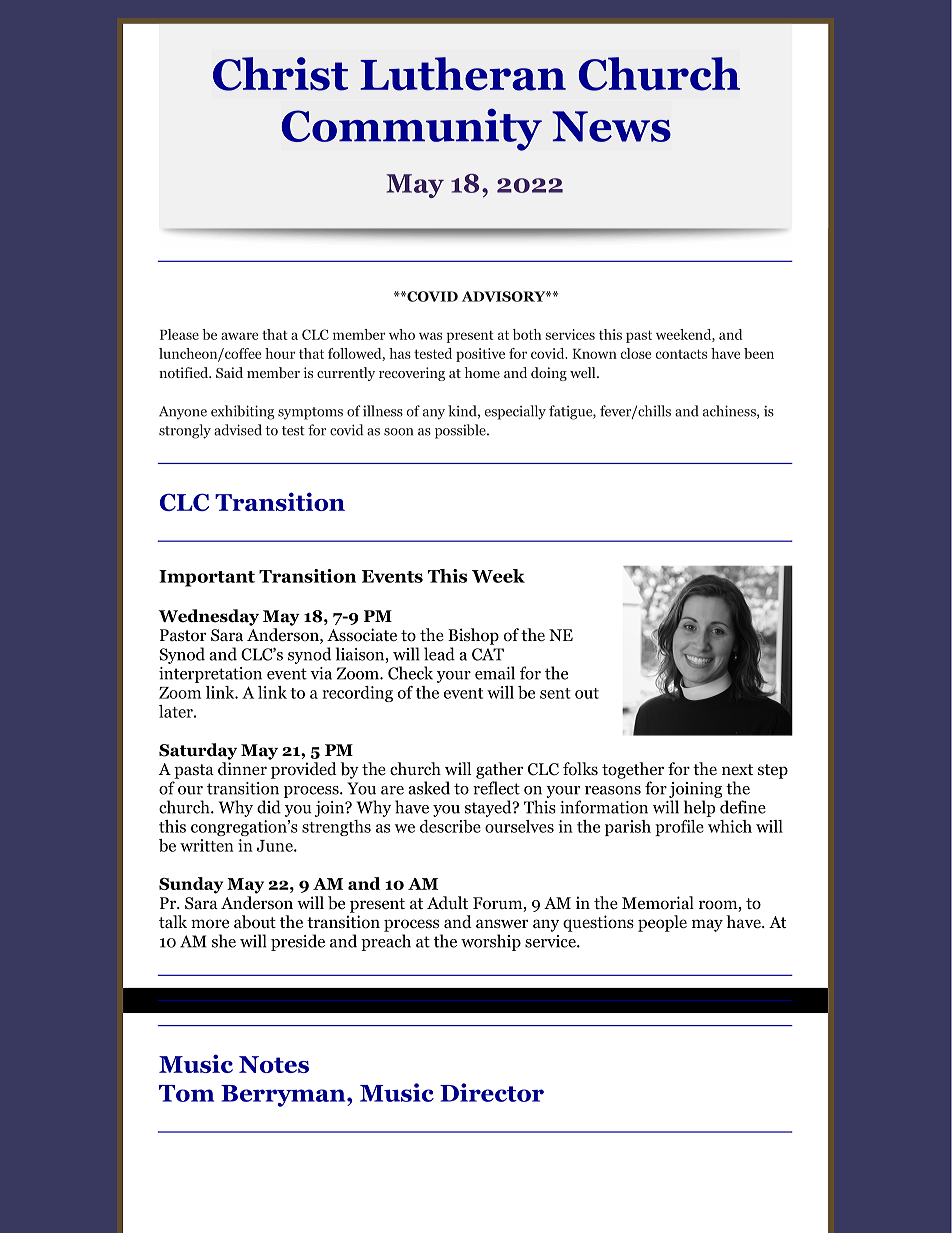 This image has width=952, height=1233. What do you see at coordinates (463, 74) in the image?
I see `Lutheran` at bounding box center [463, 74].
